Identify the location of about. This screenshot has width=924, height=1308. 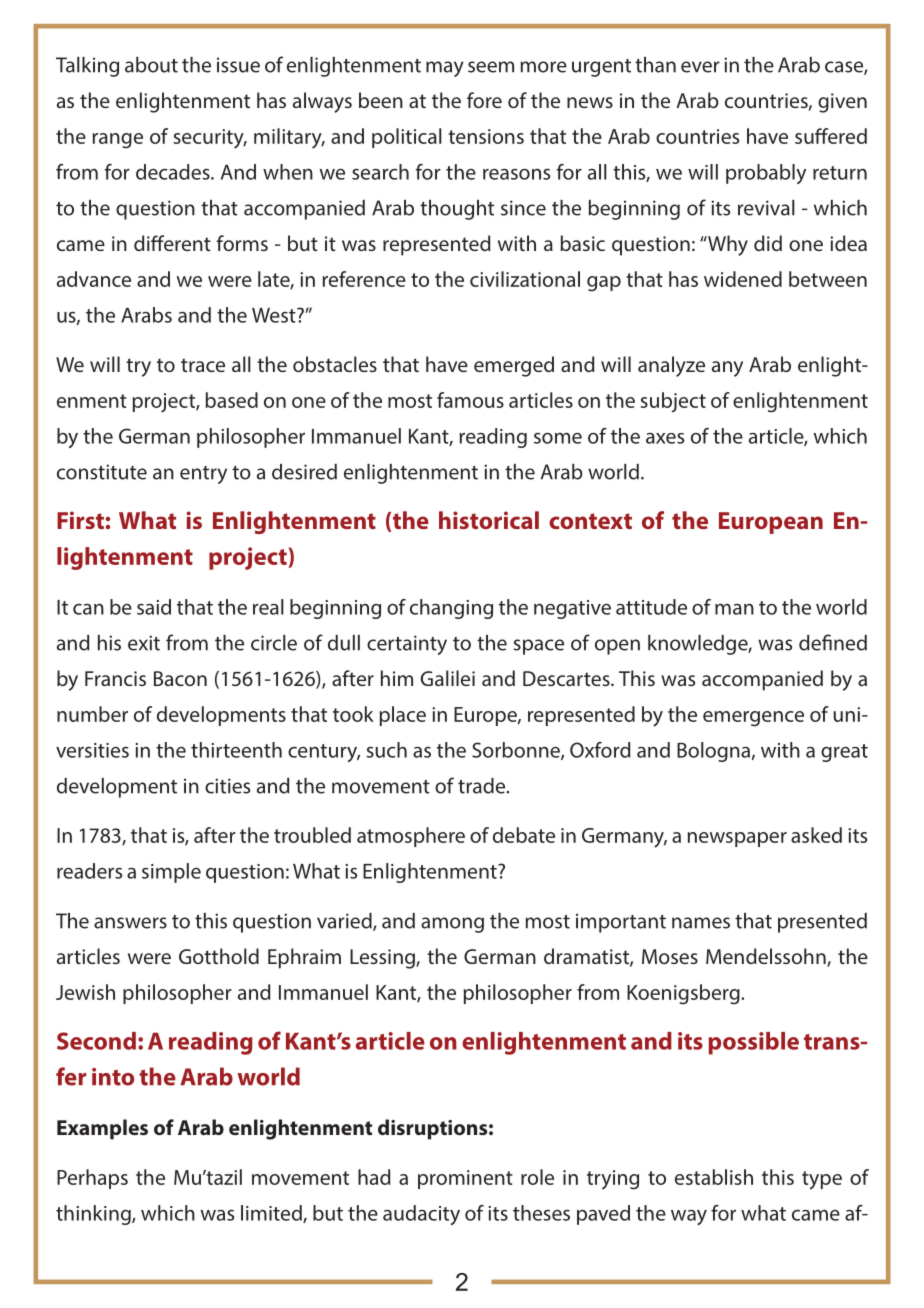
(151, 65).
